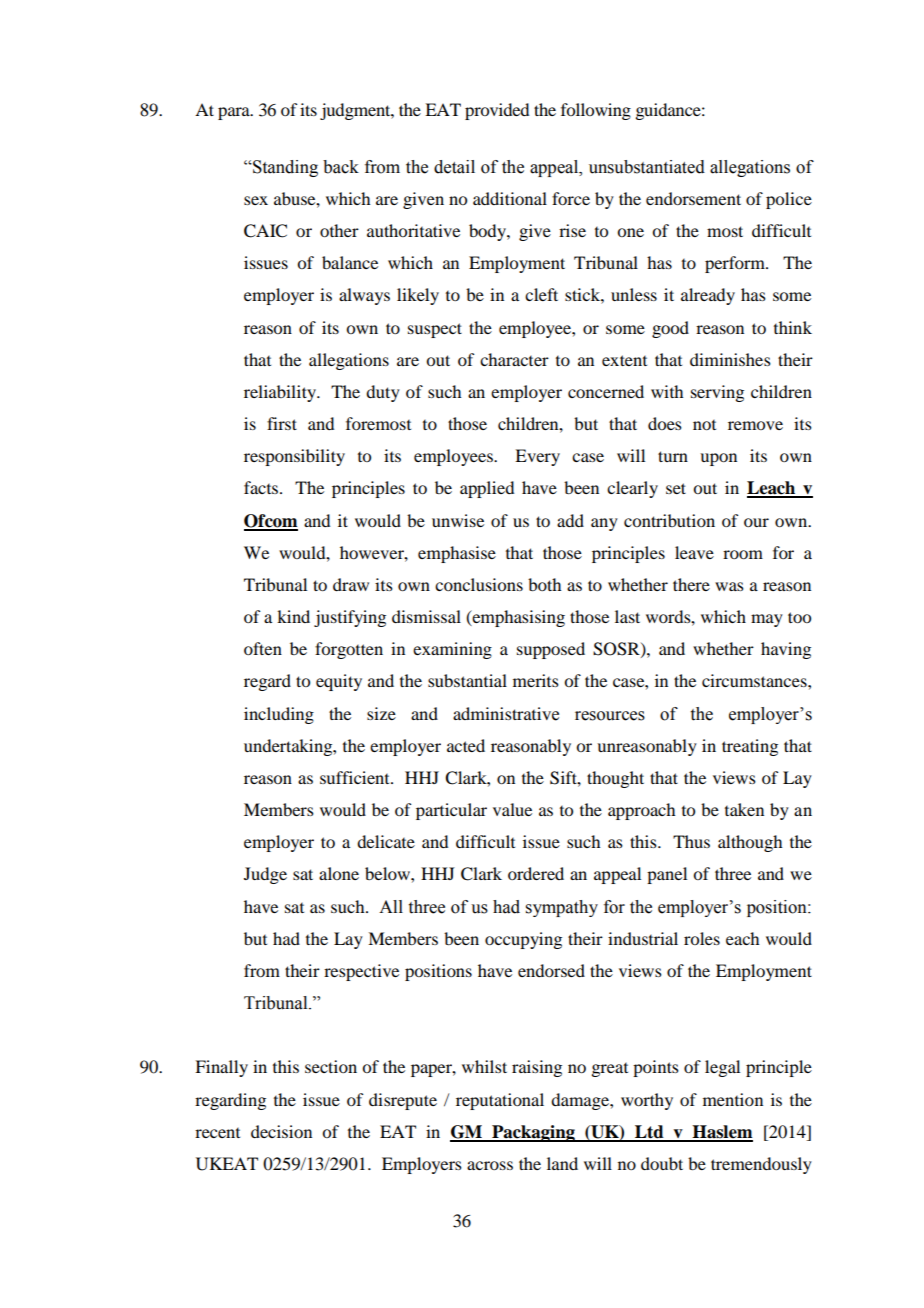  What do you see at coordinates (533, 1133) in the image?
I see `Packaging` at bounding box center [533, 1133].
